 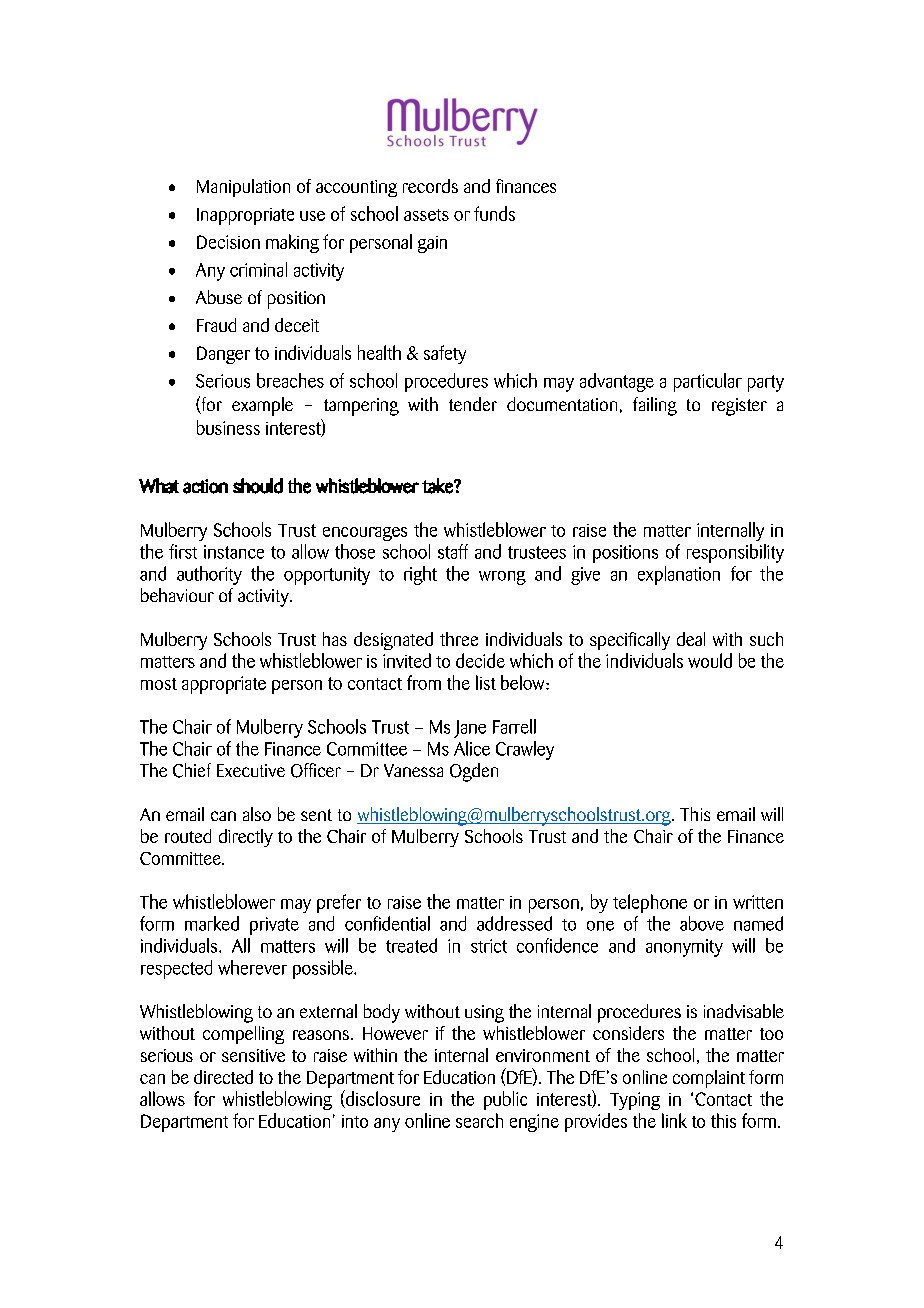 I want to click on tender, so click(x=473, y=404).
